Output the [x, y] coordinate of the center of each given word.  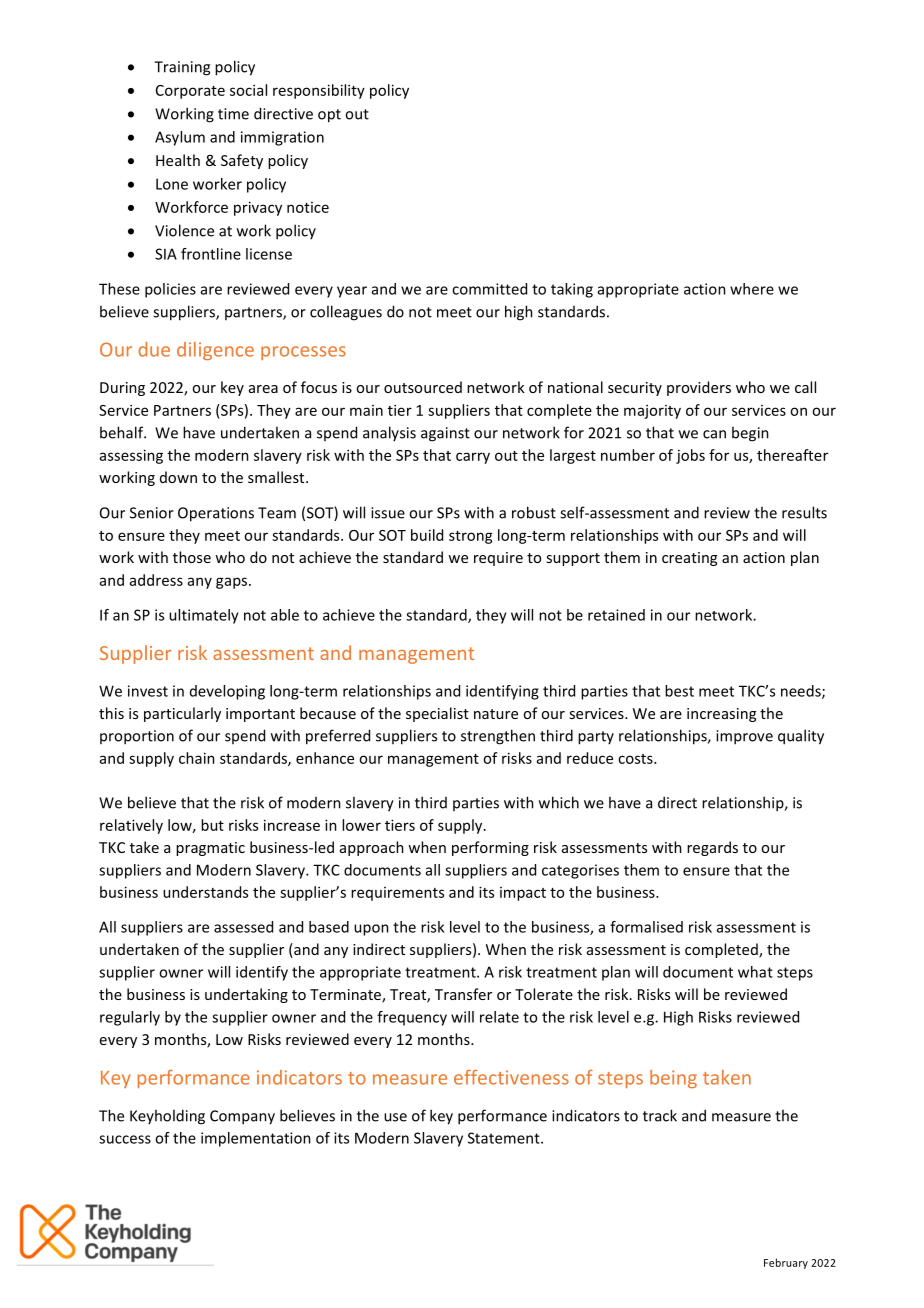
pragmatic [210, 849]
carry [473, 458]
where [752, 289]
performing [490, 848]
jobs [690, 456]
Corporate [190, 92]
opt [329, 116]
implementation [256, 1139]
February [786, 1263]
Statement [505, 1138]
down [178, 477]
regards [712, 848]
